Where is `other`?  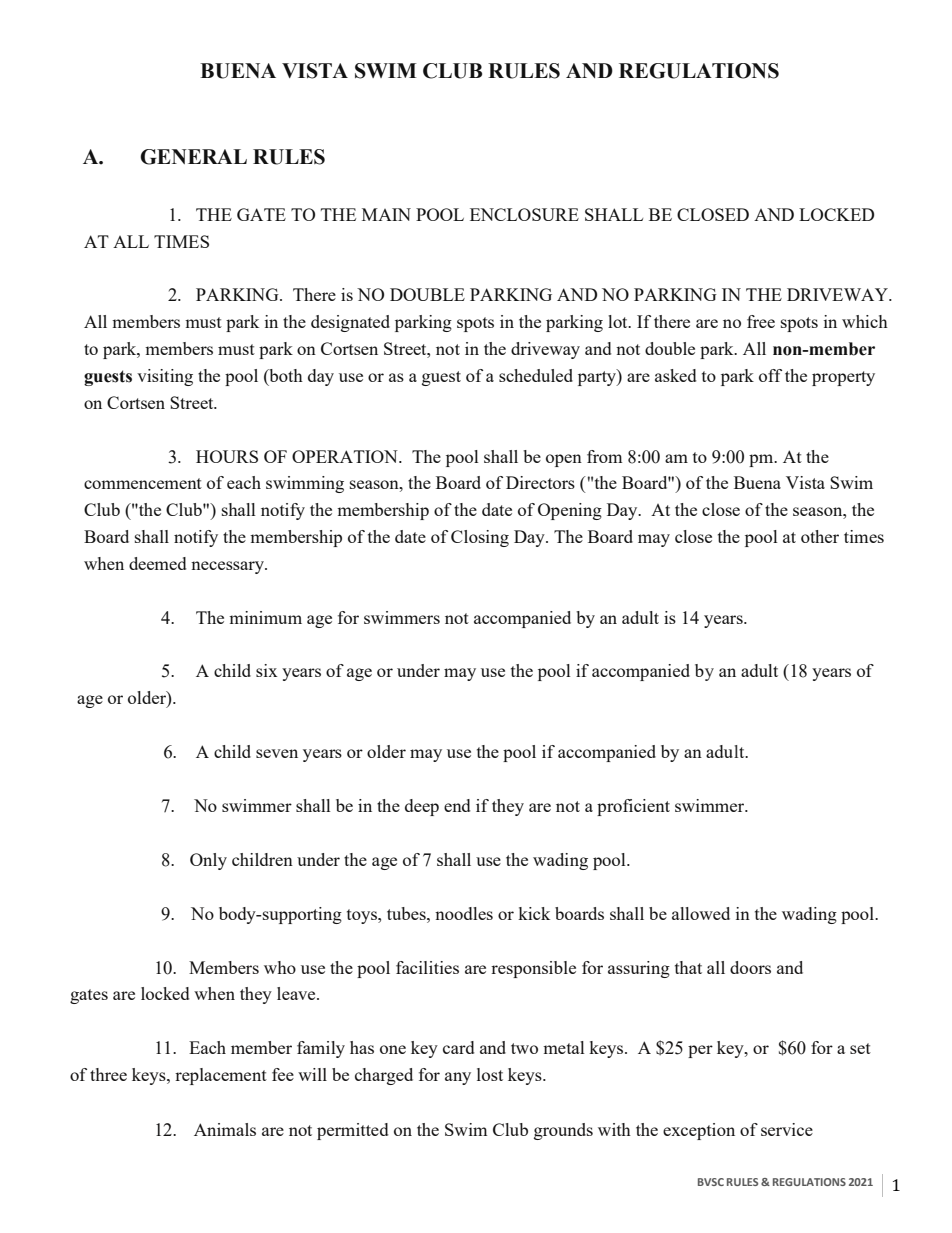 other is located at coordinates (820, 536).
